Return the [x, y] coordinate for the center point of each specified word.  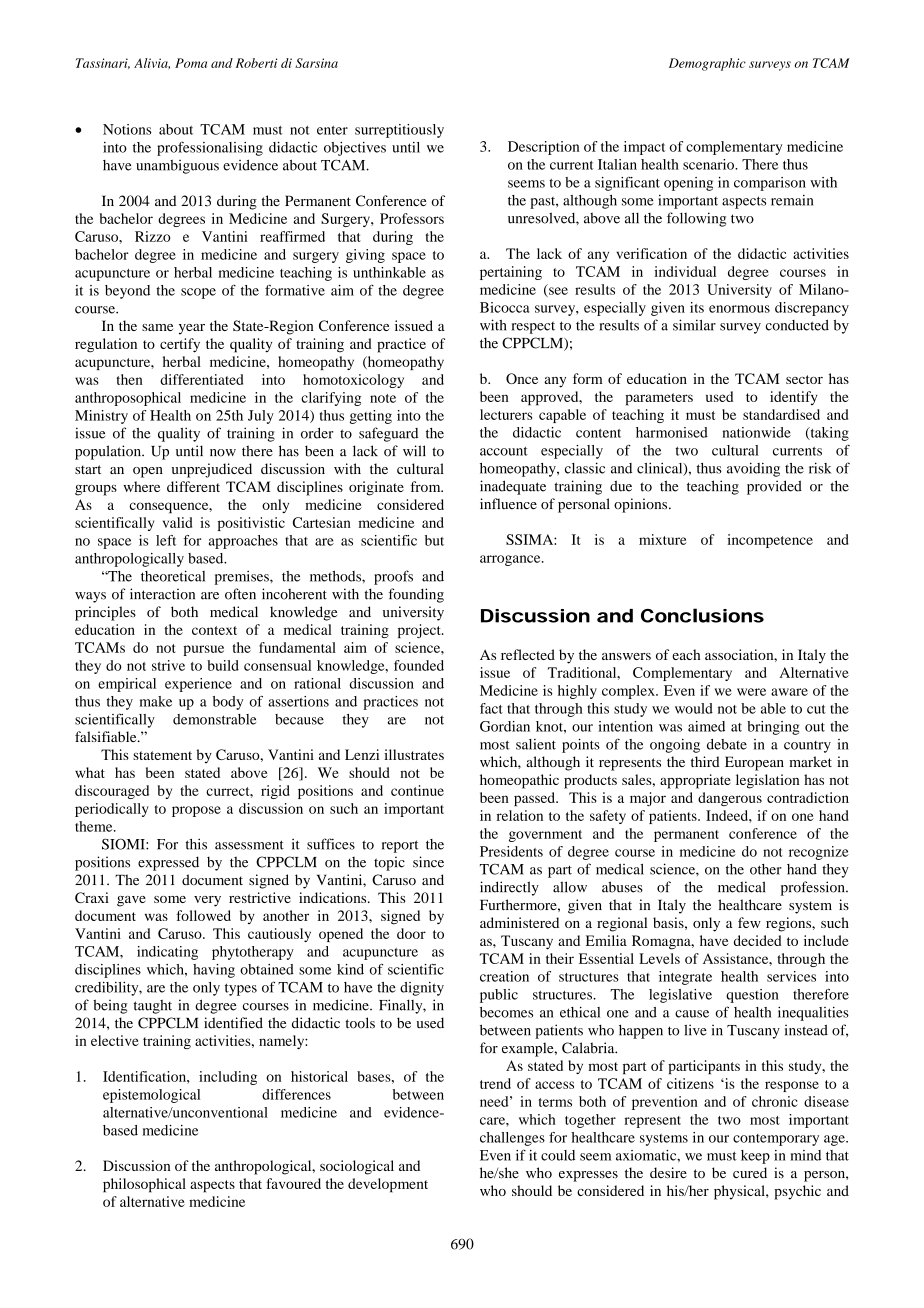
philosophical [144, 1185]
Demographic [707, 64]
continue [417, 790]
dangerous [730, 799]
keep [755, 1157]
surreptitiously [399, 131]
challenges [512, 1139]
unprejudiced [212, 470]
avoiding [753, 469]
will [414, 450]
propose [196, 811]
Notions [127, 129]
